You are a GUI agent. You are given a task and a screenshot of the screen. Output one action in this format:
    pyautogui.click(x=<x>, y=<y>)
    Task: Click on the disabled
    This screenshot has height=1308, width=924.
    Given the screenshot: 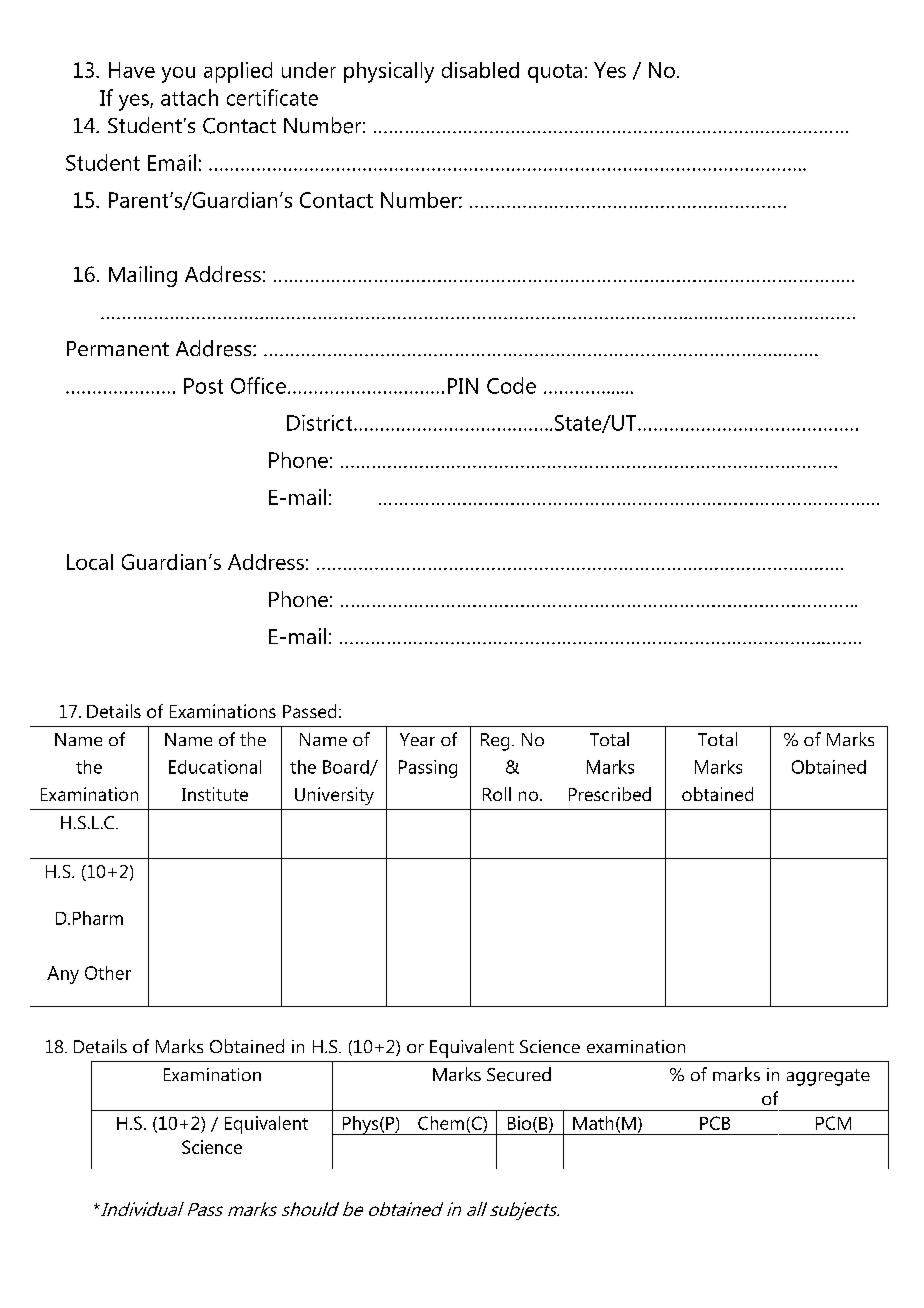 What is the action you would take?
    pyautogui.click(x=480, y=70)
